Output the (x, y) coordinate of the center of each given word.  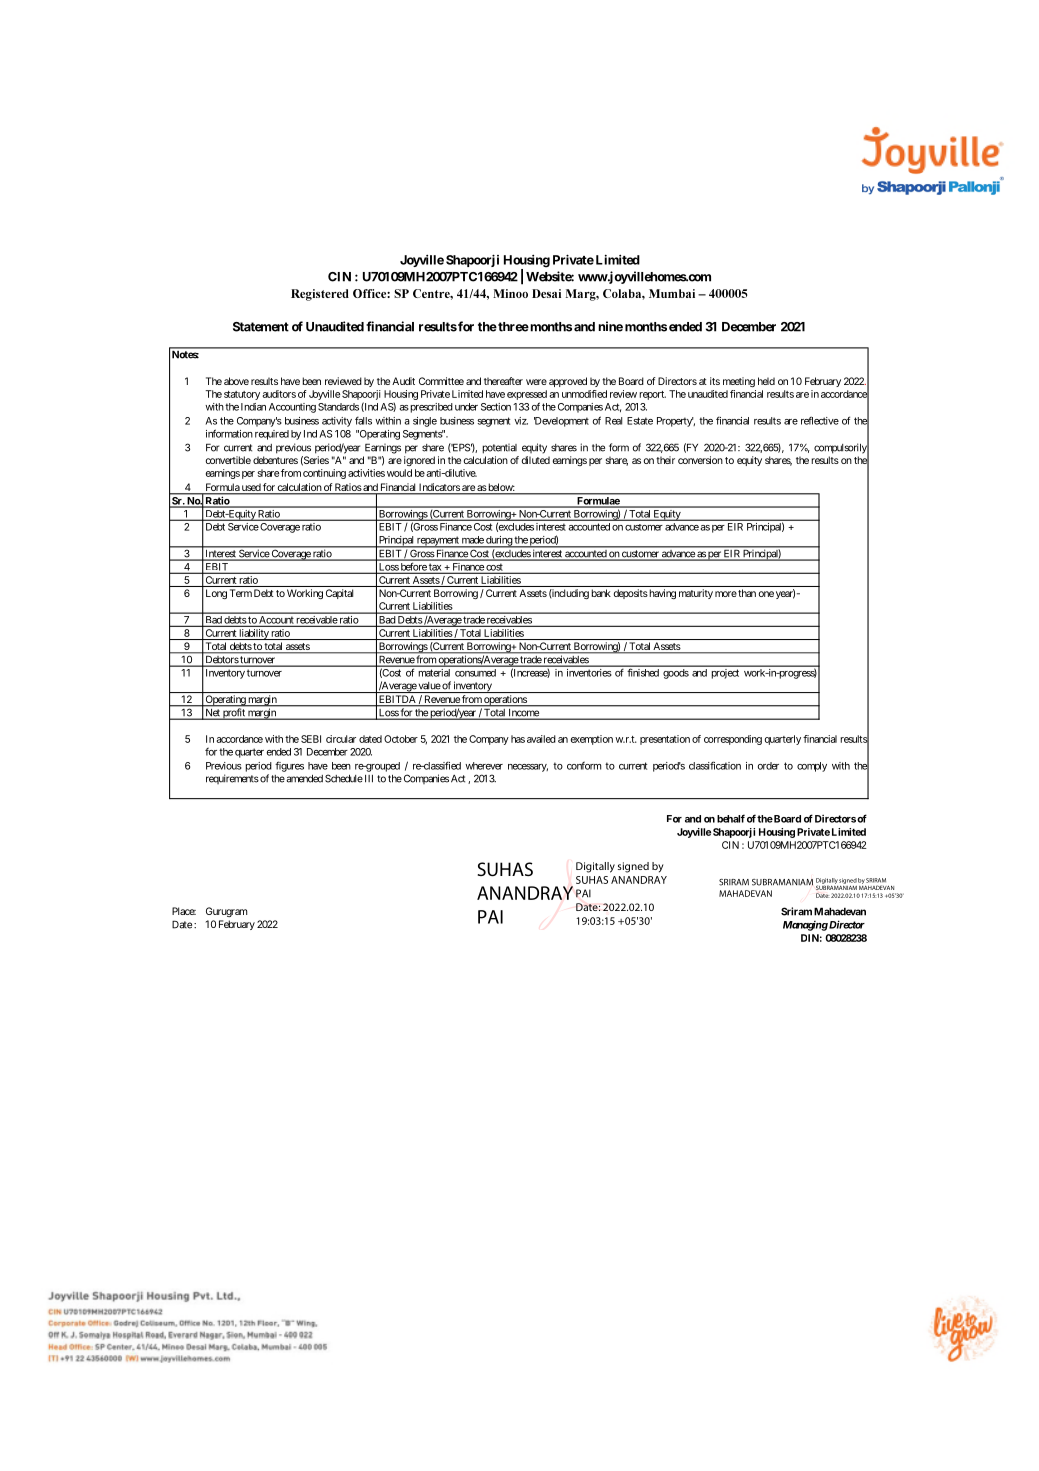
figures (289, 766)
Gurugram (226, 912)
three (512, 327)
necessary (528, 768)
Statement (261, 327)
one (766, 594)
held (766, 381)
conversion (700, 460)
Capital (339, 594)
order (768, 766)
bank (601, 593)
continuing (324, 474)
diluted (536, 460)
